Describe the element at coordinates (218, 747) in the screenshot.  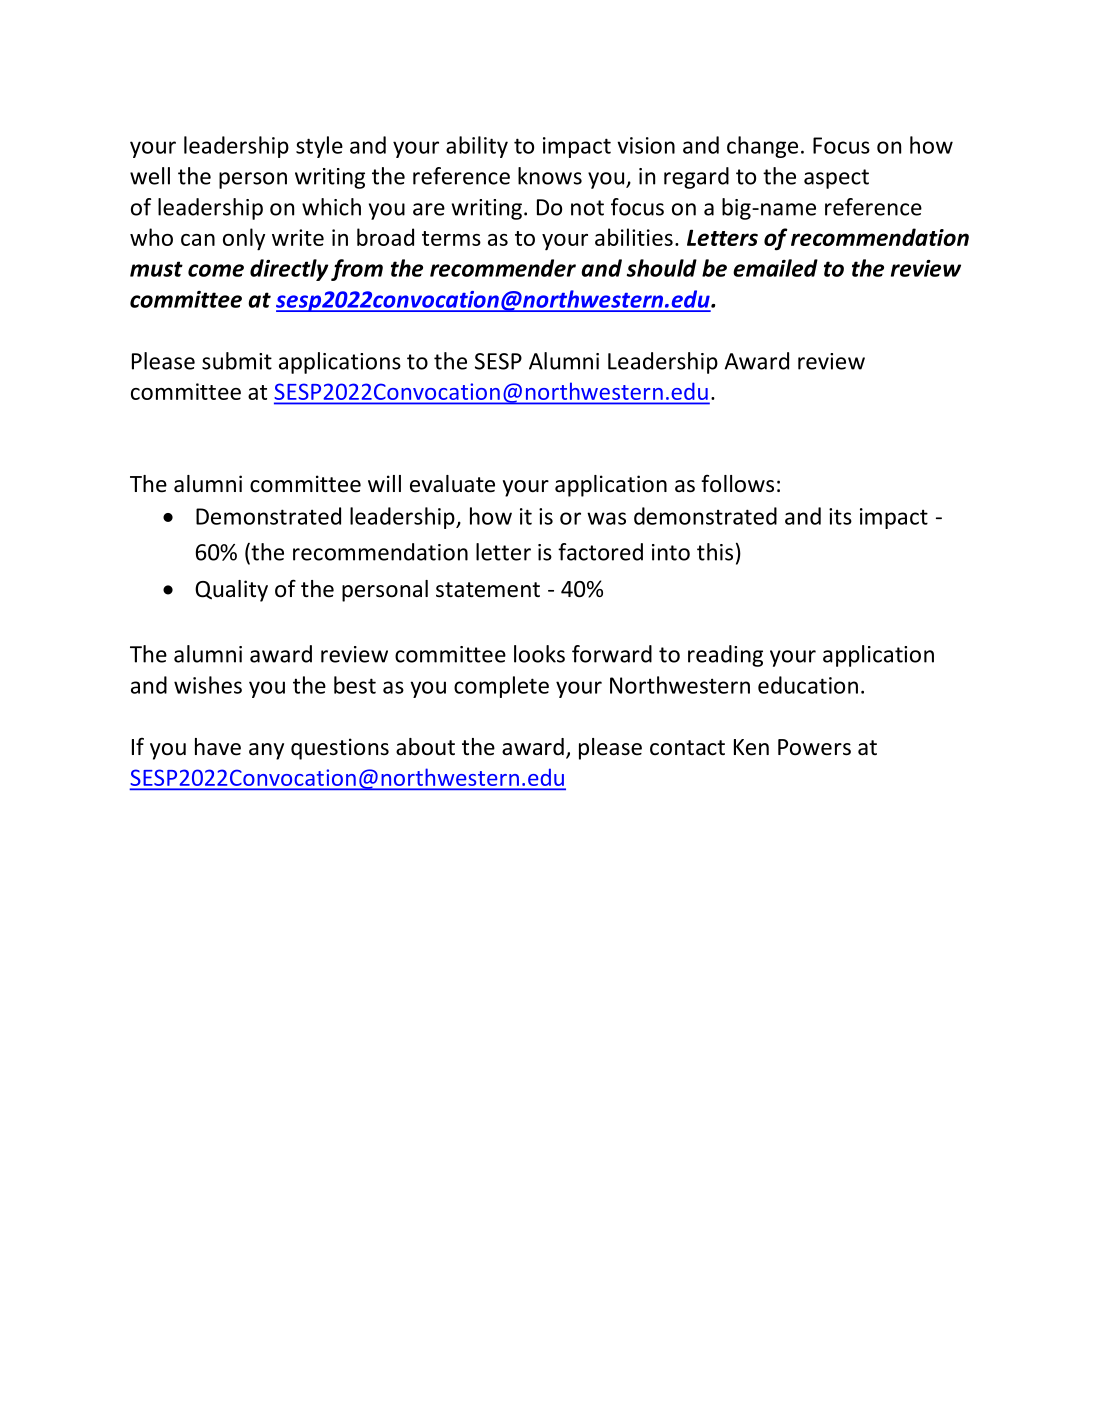
I see `have` at that location.
